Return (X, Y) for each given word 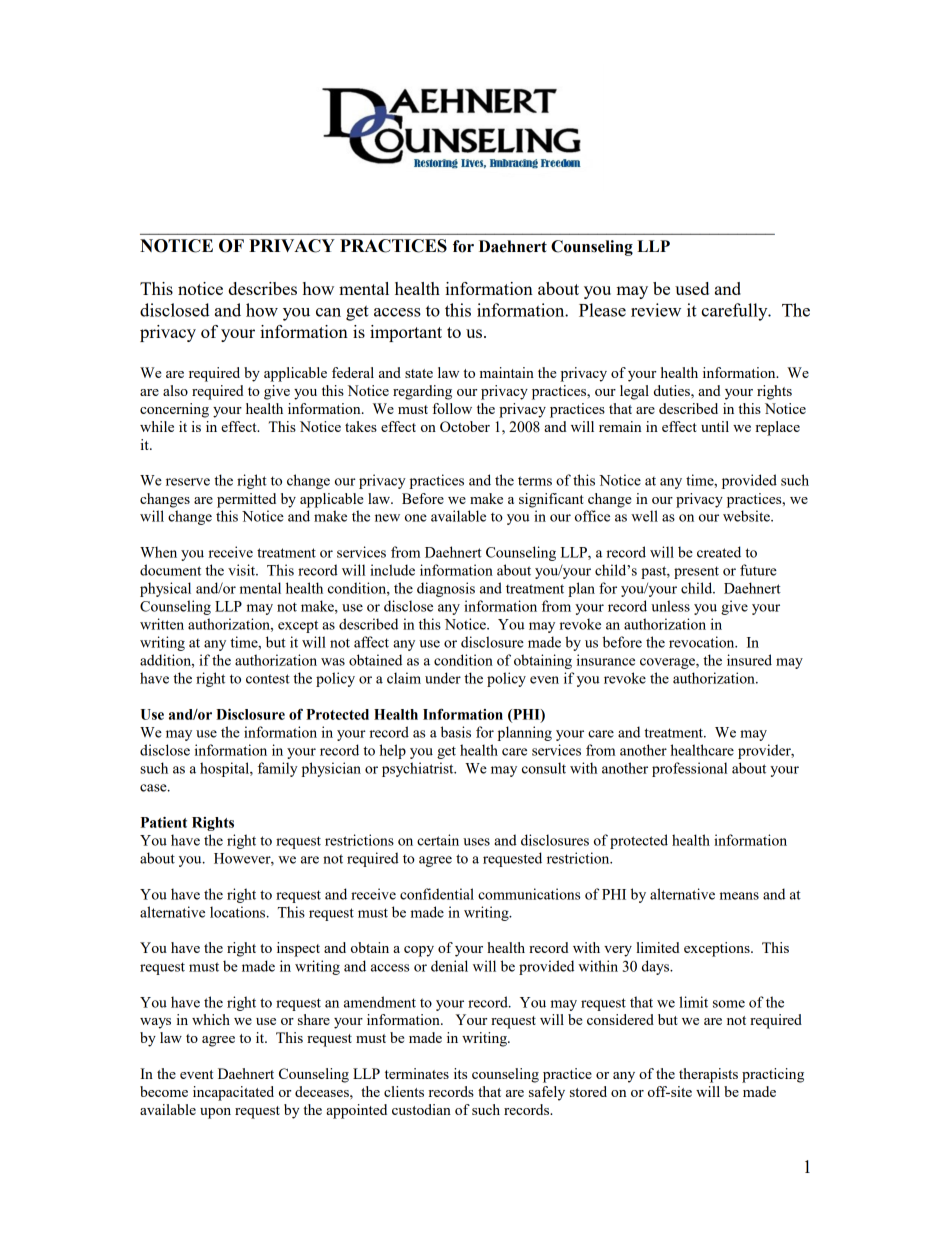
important (406, 333)
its (460, 1073)
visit (242, 570)
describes (262, 288)
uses (476, 842)
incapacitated (233, 1093)
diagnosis (446, 589)
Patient (164, 822)
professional (689, 769)
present (696, 572)
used (692, 288)
